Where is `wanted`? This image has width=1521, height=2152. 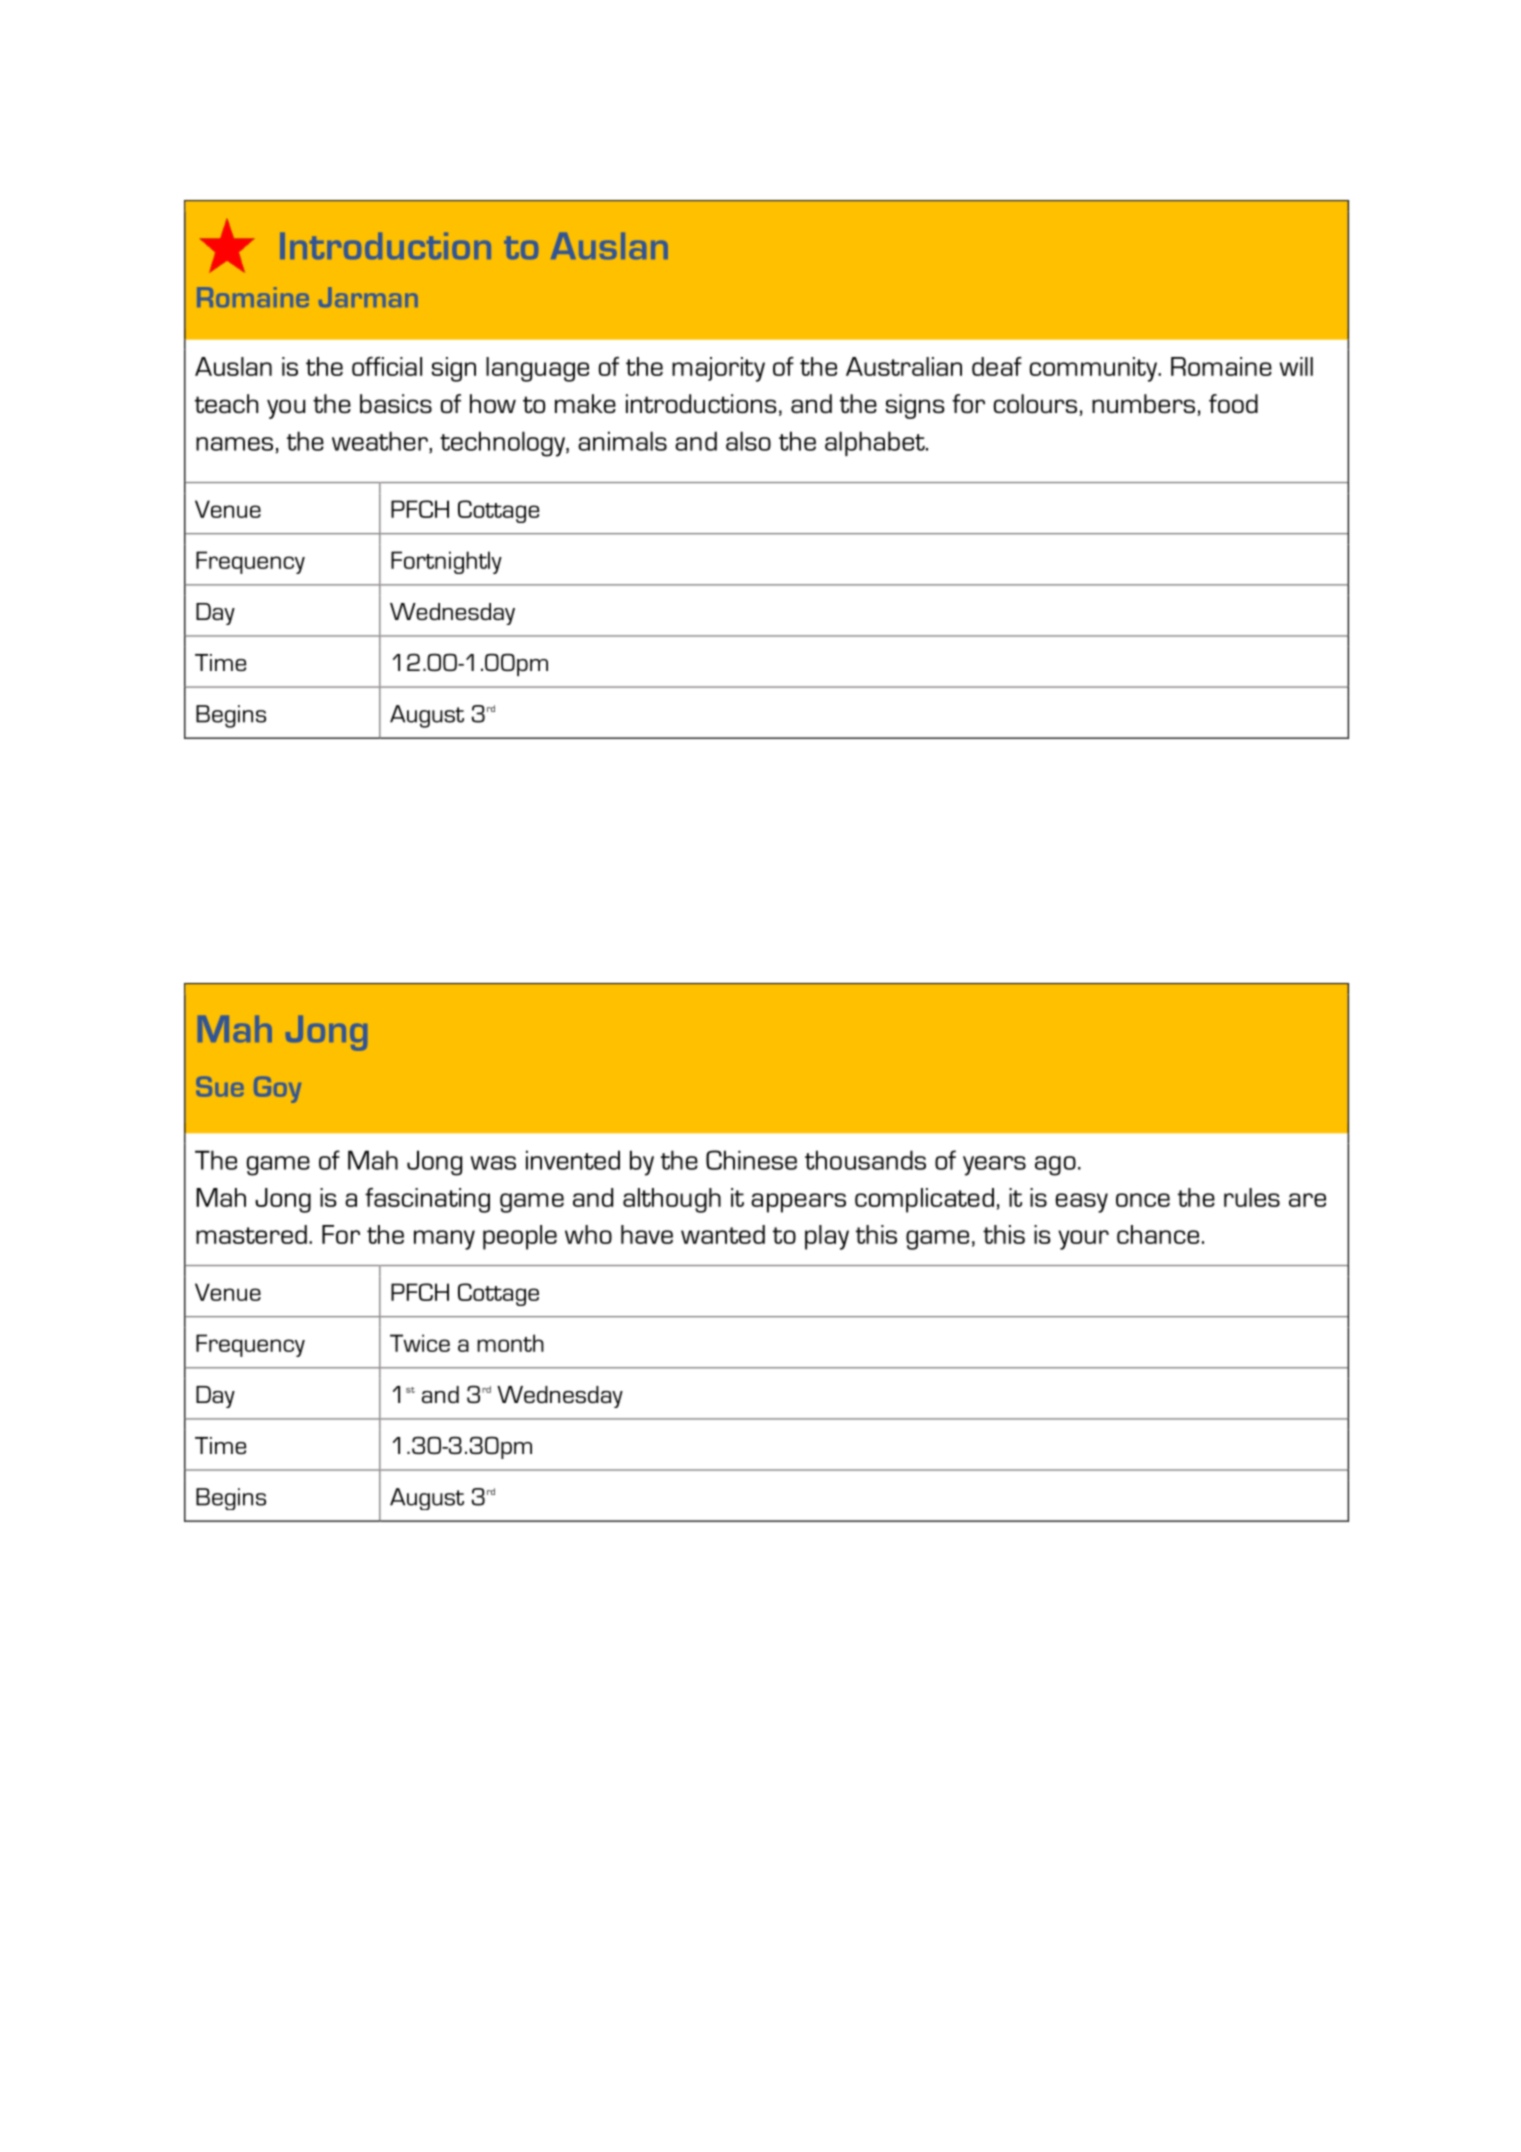
wanted is located at coordinates (723, 1234).
